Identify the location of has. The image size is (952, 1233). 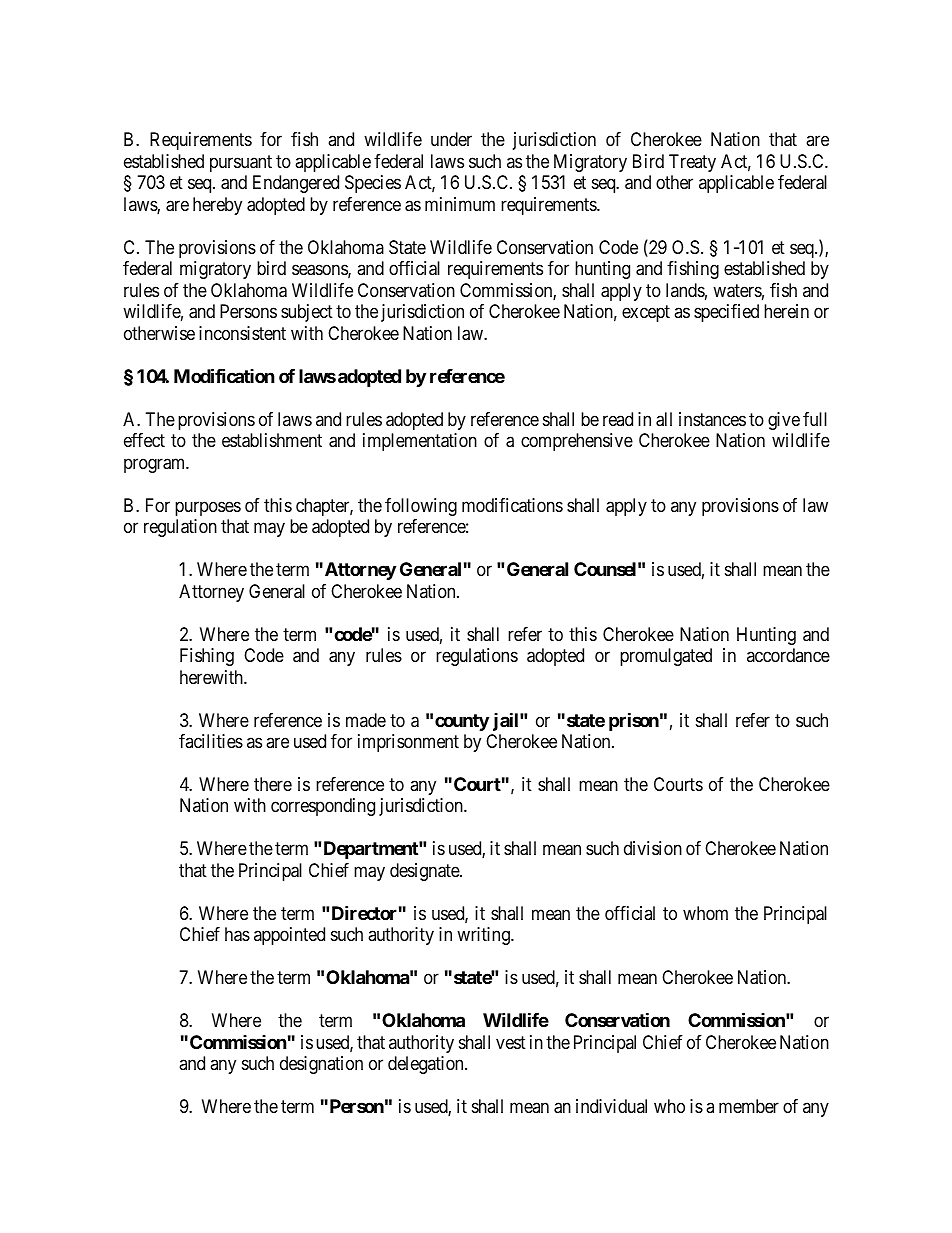
(237, 934).
